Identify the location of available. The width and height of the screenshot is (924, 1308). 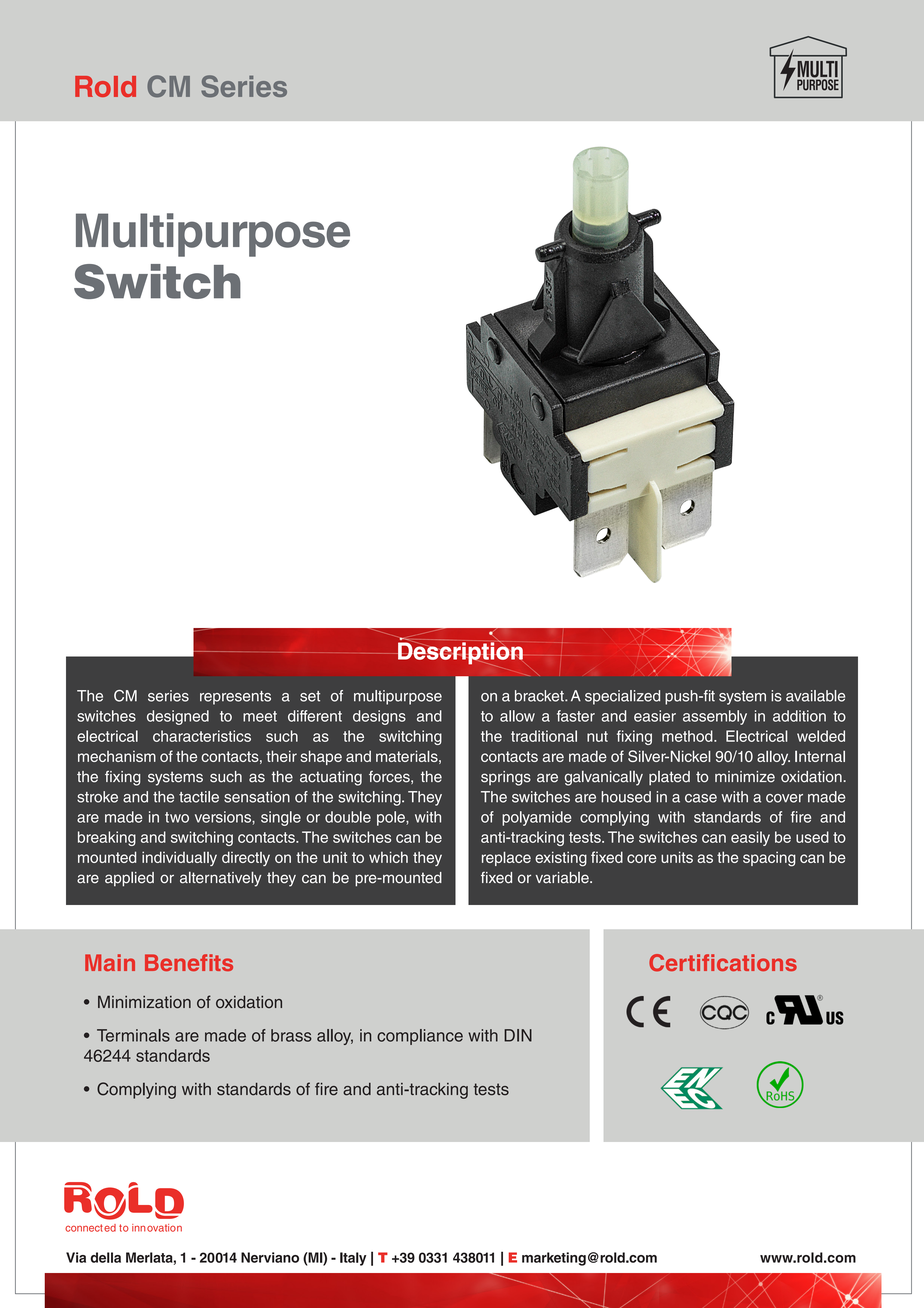
(815, 696).
